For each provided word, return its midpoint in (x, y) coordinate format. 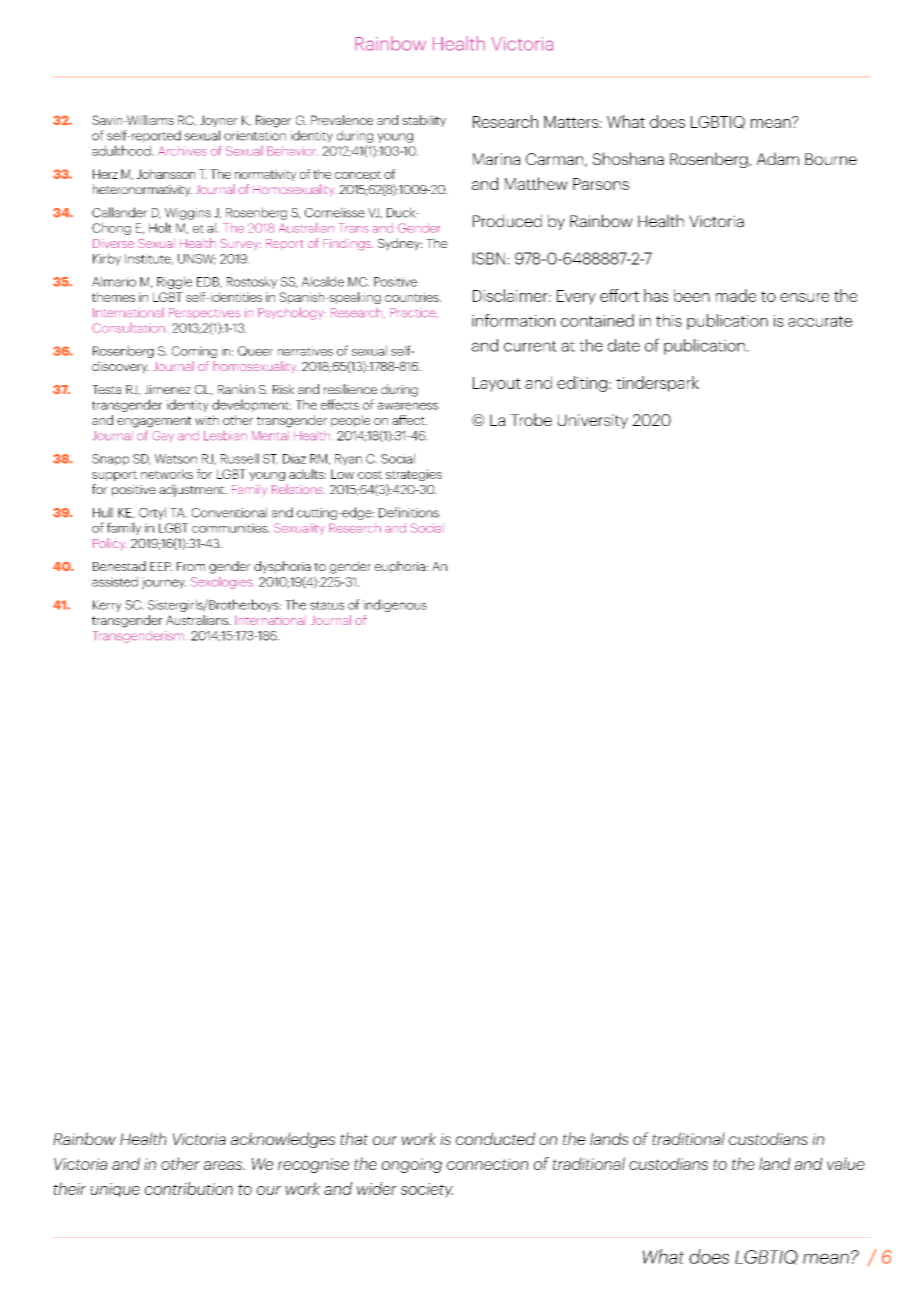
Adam (778, 158)
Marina (496, 159)
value (846, 1163)
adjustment (193, 490)
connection (487, 1164)
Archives (182, 151)
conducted (495, 1138)
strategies (414, 475)
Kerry (107, 606)
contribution (189, 1188)
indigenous (395, 605)
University (593, 421)
